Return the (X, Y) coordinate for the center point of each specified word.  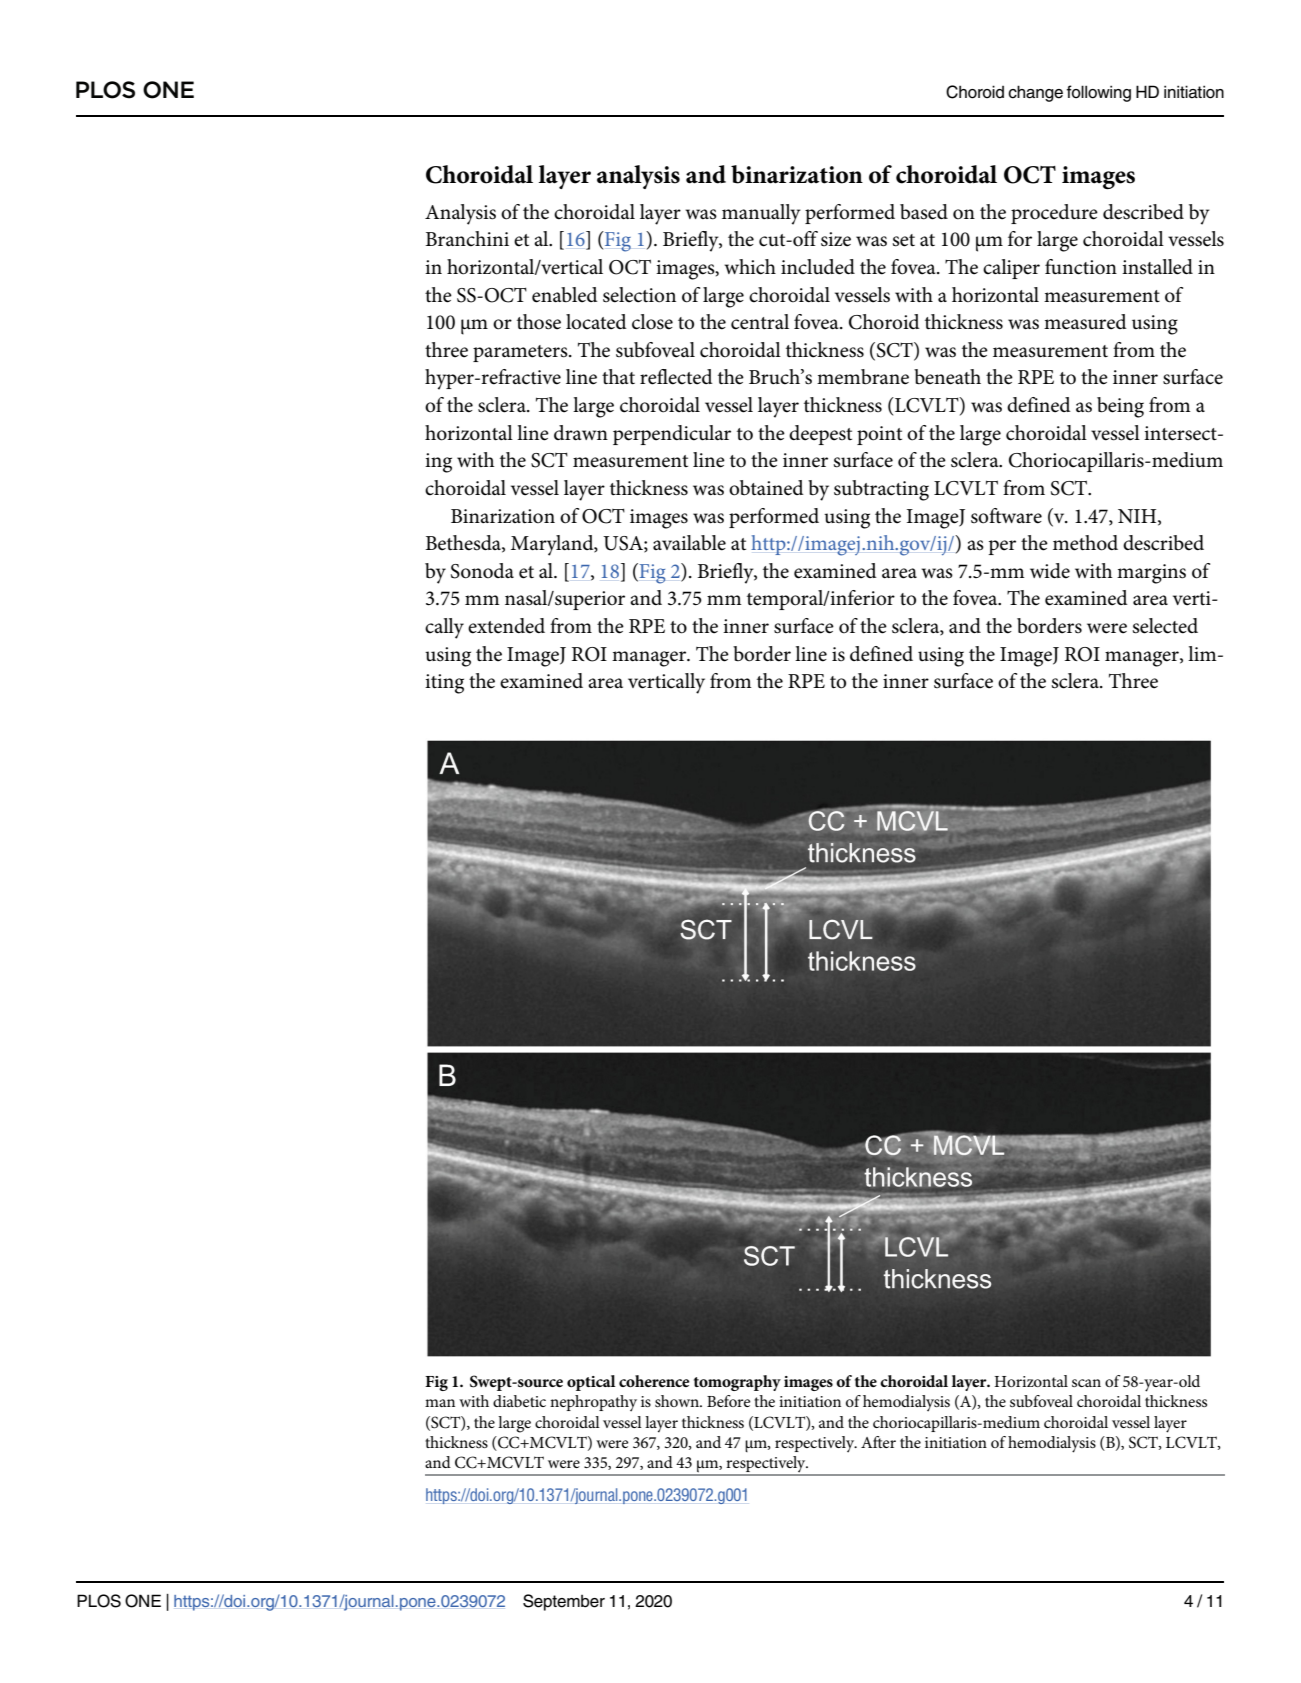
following (1098, 93)
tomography (737, 1383)
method (1085, 543)
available (689, 543)
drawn (581, 432)
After (878, 1442)
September (564, 1602)
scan (1086, 1383)
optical (591, 1383)
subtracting (881, 490)
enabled (565, 295)
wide (1050, 571)
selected (1165, 626)
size (836, 239)
